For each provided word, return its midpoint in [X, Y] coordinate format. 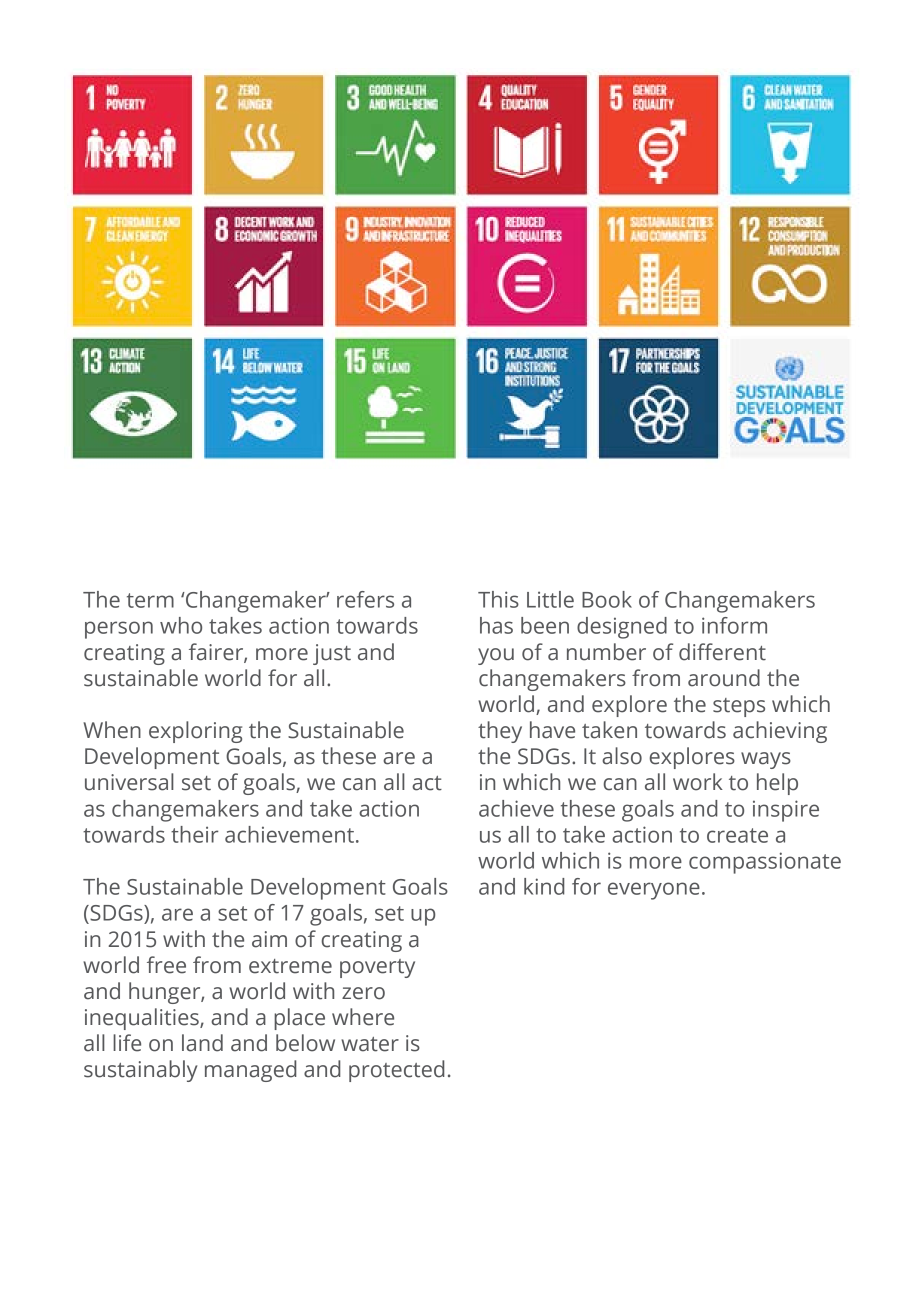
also [622, 756]
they [500, 732]
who [181, 625]
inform [734, 625]
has [496, 625]
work [698, 782]
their [195, 834]
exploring [195, 732]
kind [544, 886]
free [166, 965]
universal [129, 782]
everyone [654, 891]
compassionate [765, 863]
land [202, 1043]
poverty [377, 968]
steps [739, 707]
